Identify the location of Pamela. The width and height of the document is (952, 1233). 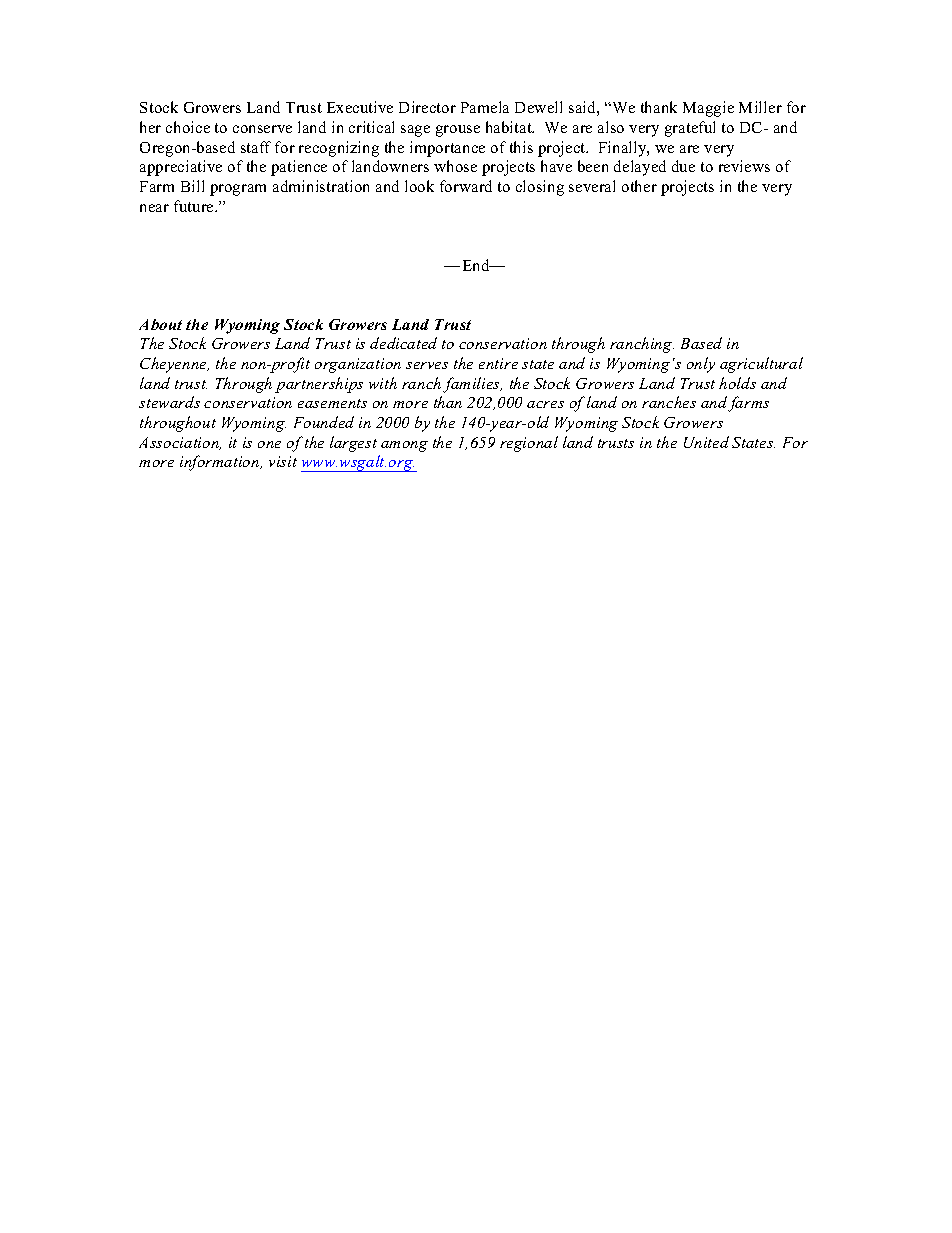
(485, 107).
